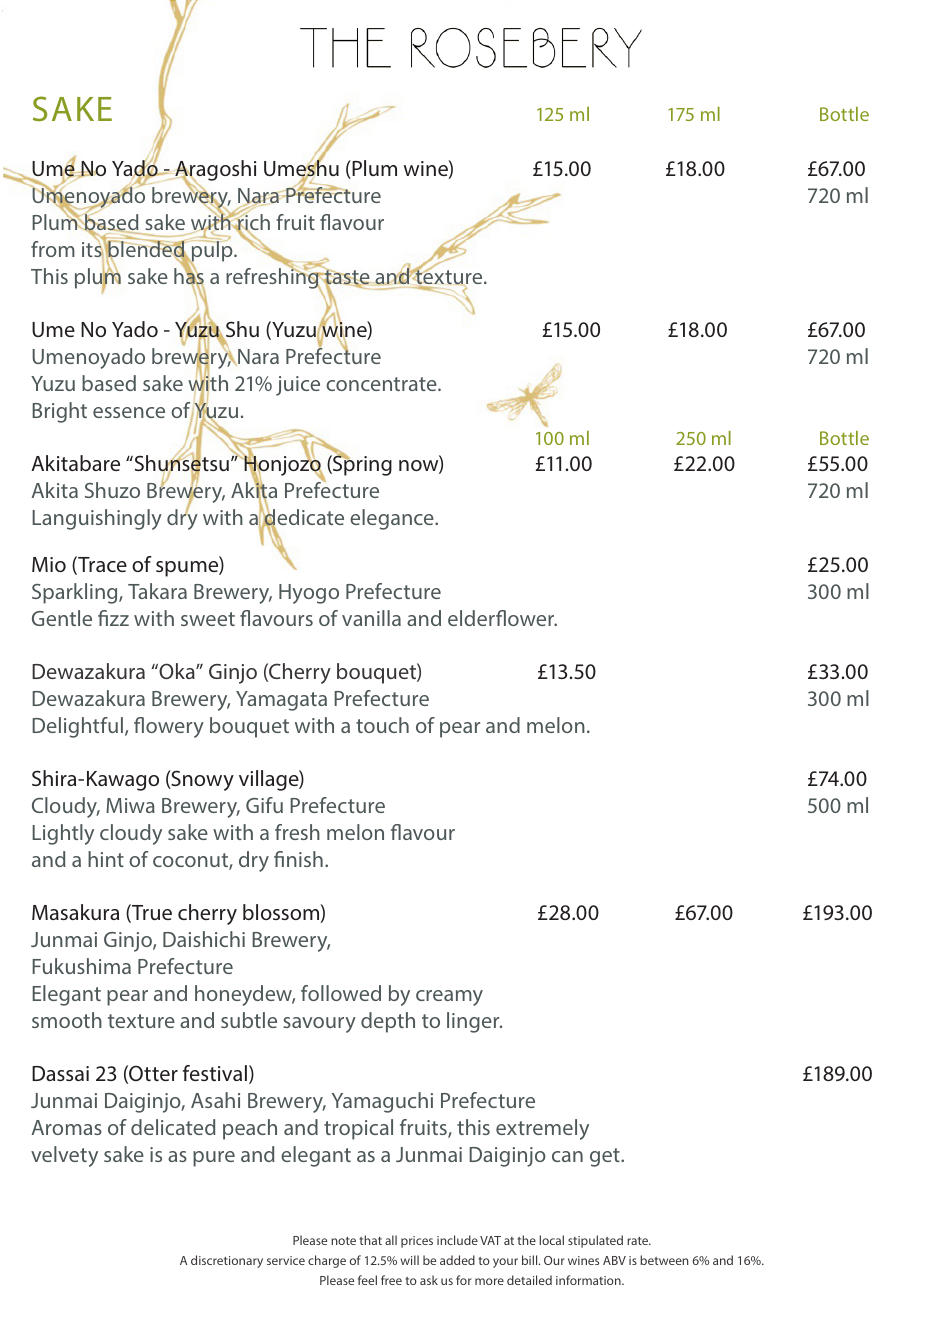 The image size is (937, 1330). Describe the element at coordinates (189, 276) in the screenshot. I see `has` at that location.
